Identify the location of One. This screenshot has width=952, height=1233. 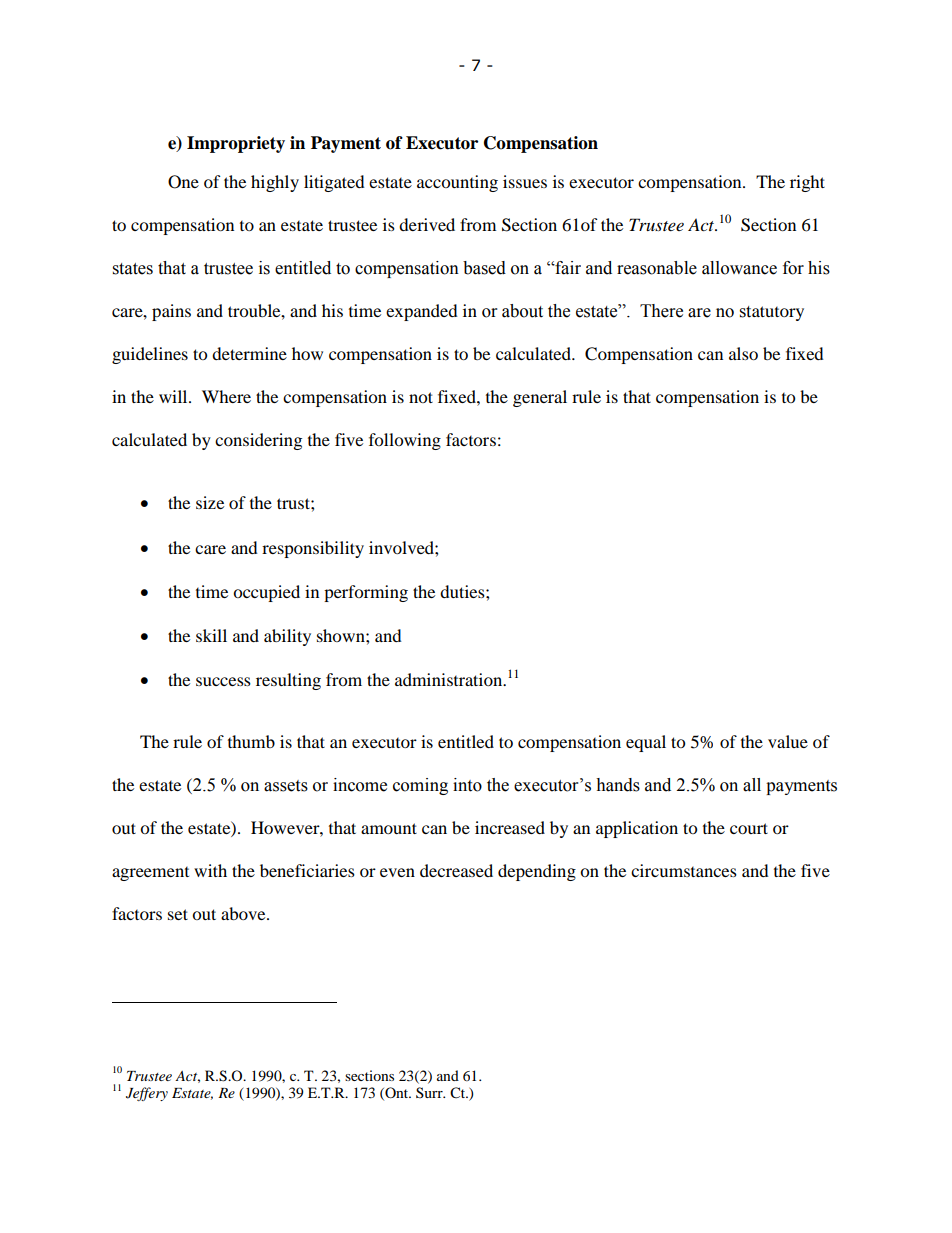
(183, 182).
